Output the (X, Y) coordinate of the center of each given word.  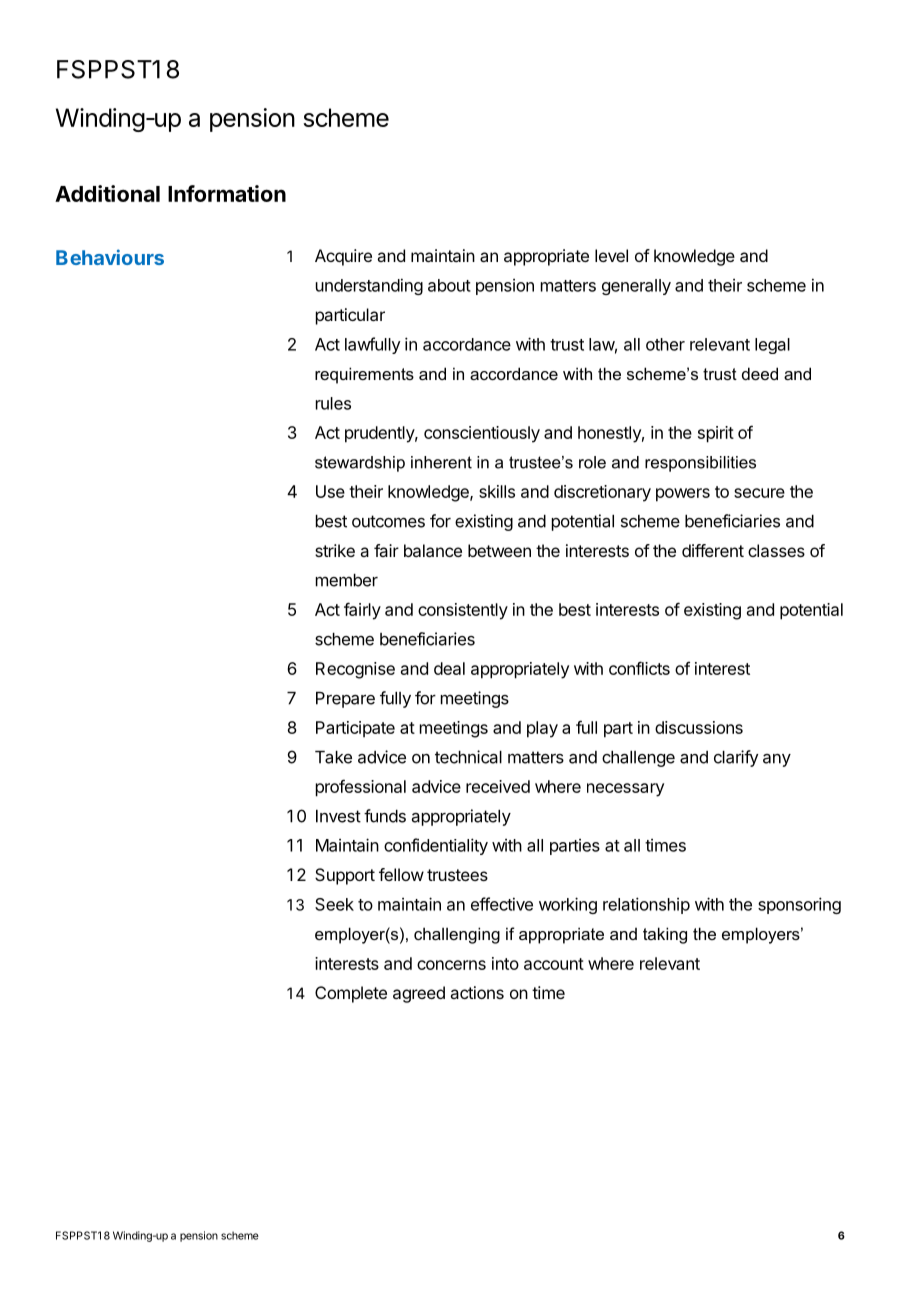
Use (330, 491)
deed (760, 373)
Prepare (345, 700)
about (449, 285)
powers (683, 495)
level (611, 255)
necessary (625, 790)
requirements (364, 375)
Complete (351, 994)
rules (333, 403)
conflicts (639, 668)
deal (449, 668)
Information (227, 193)
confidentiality (436, 846)
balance (433, 550)
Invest (338, 816)
